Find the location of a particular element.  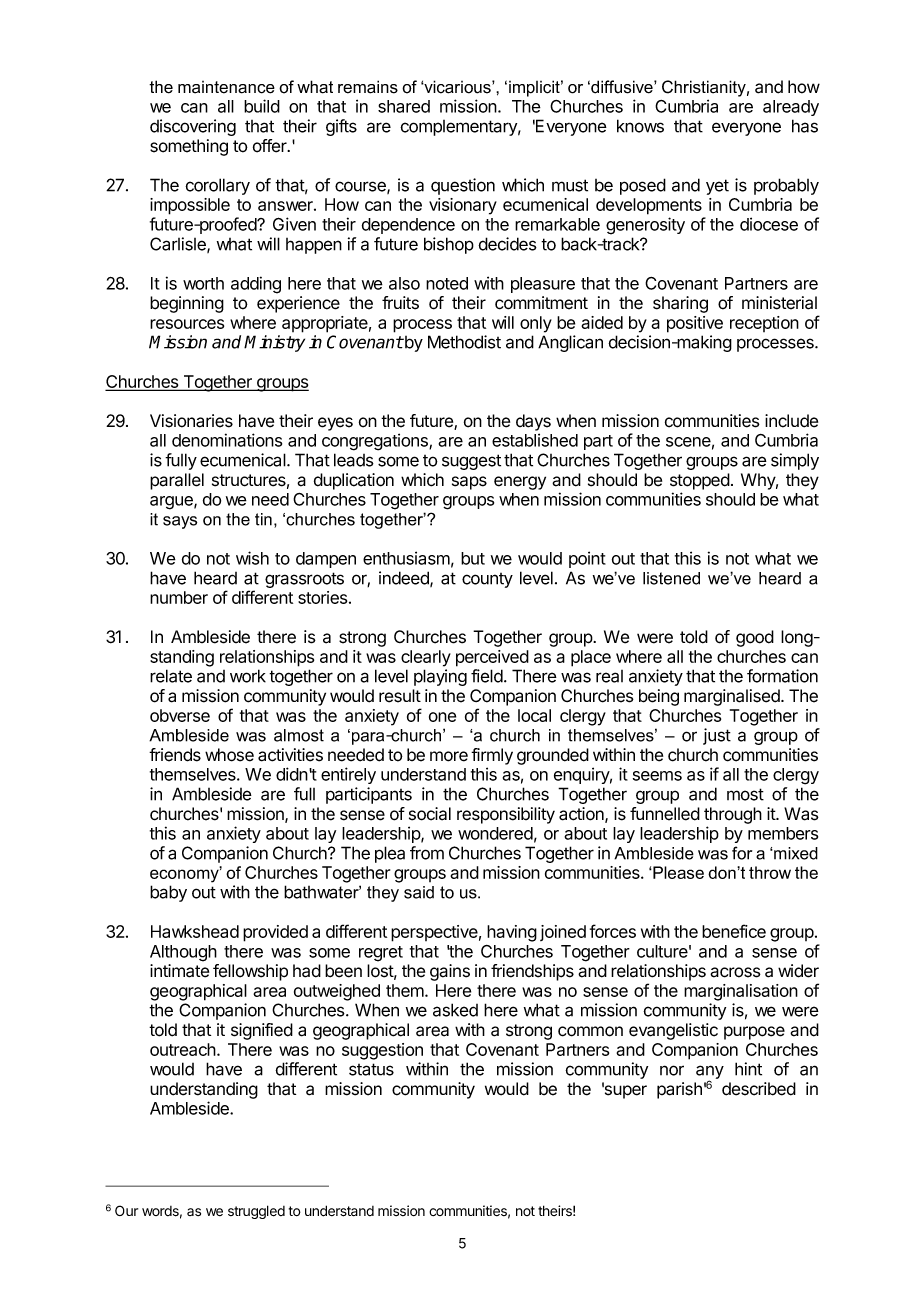

struggled is located at coordinates (256, 1212).
